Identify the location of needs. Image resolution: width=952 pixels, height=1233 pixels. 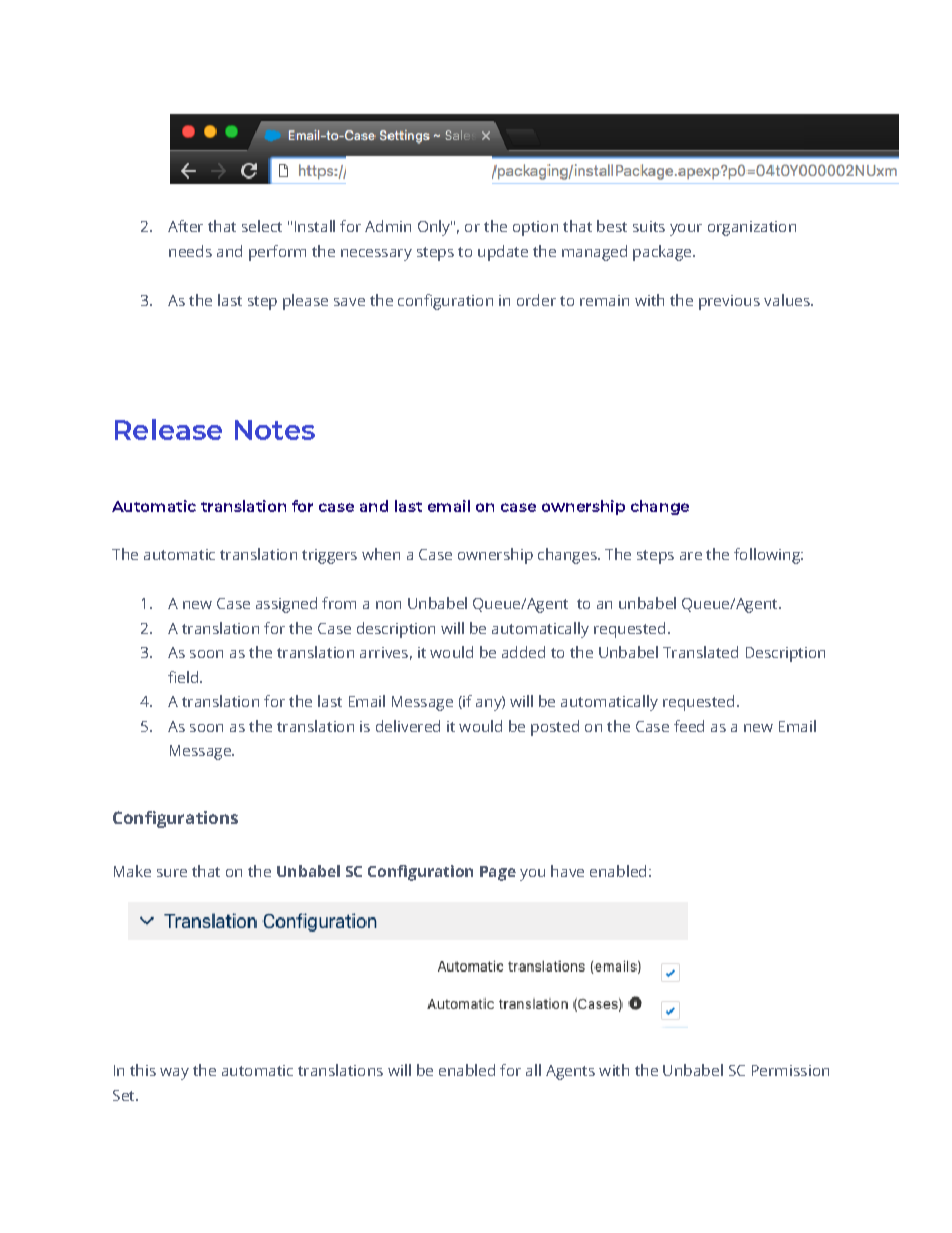
(190, 251).
